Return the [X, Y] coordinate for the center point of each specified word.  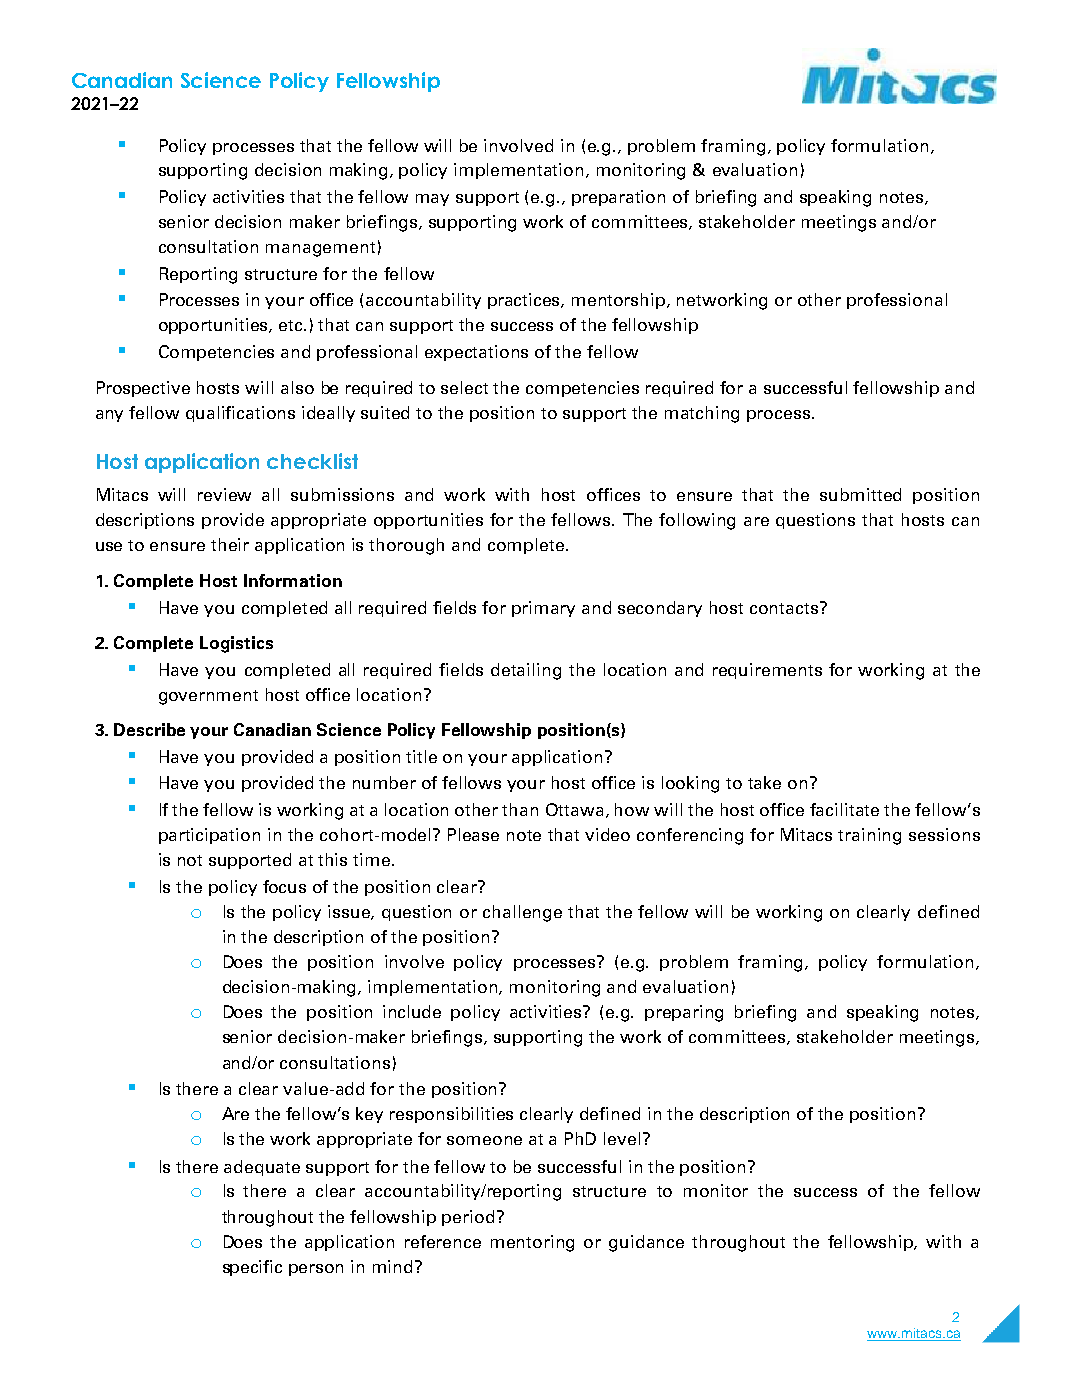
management [320, 249]
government [208, 697]
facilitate [844, 809]
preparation [618, 198]
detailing [526, 671]
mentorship [620, 301]
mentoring [532, 1243]
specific [252, 1268]
